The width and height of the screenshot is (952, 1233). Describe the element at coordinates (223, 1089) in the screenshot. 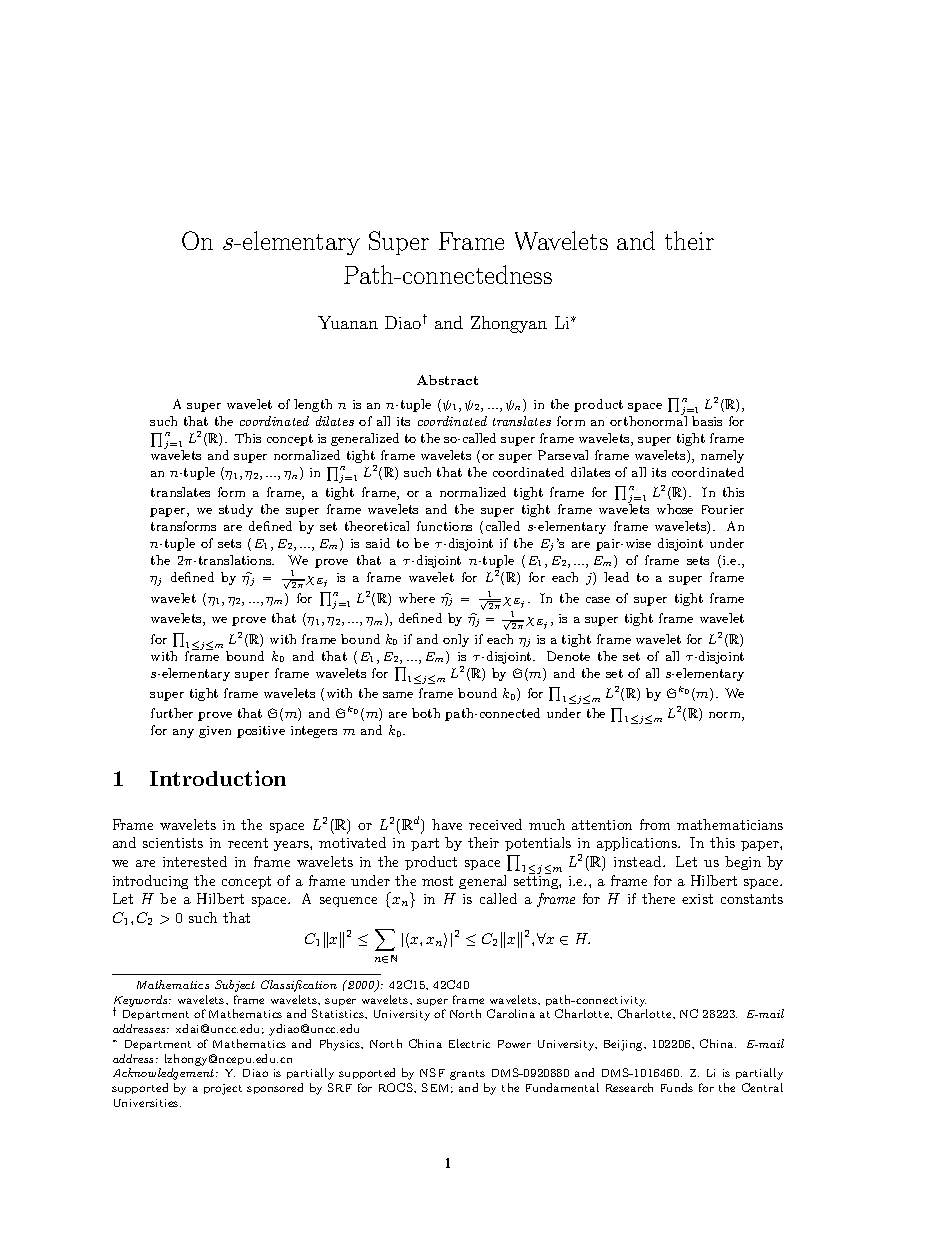

I see `project` at that location.
